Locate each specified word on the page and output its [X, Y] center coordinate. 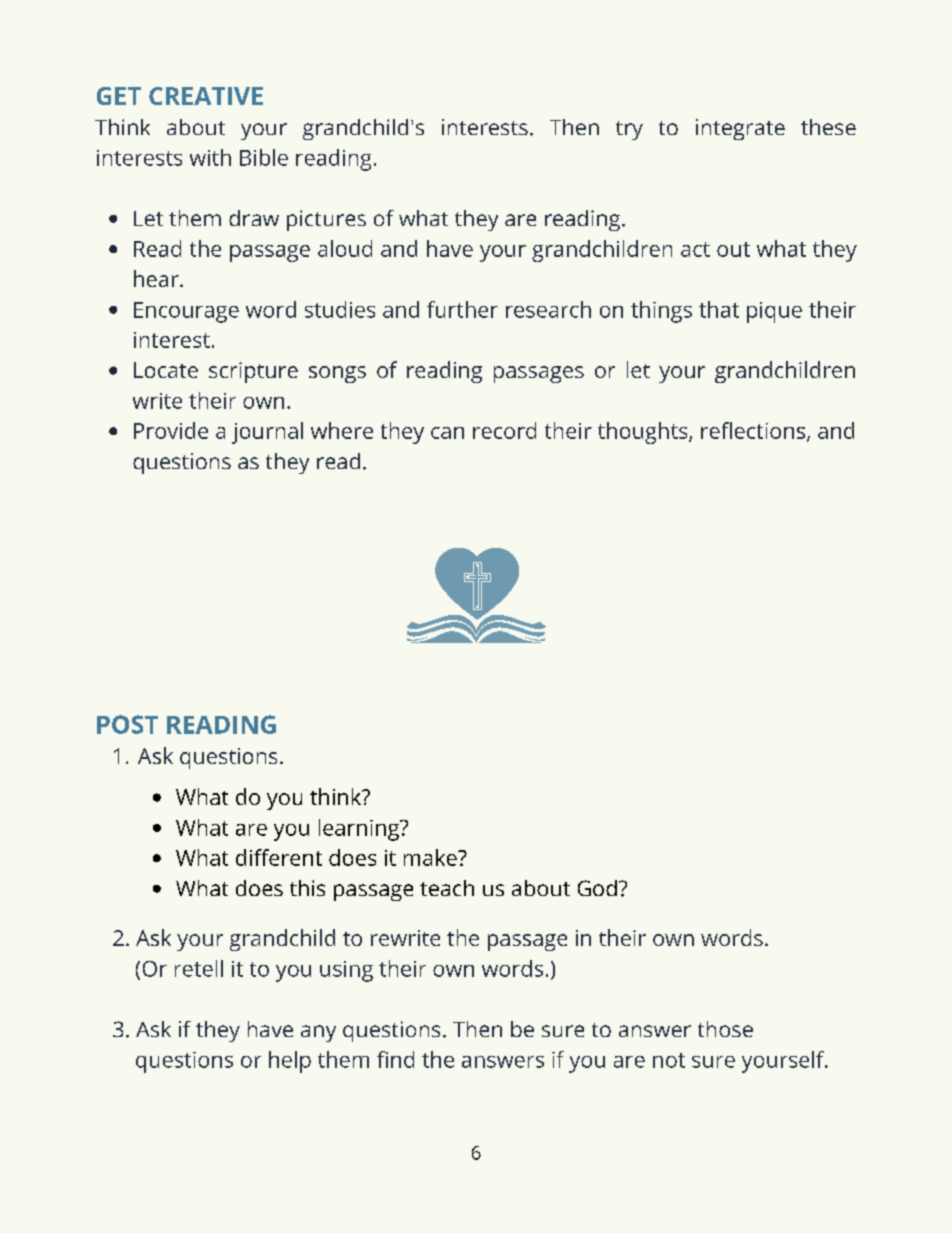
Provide [171, 430]
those [725, 1029]
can [447, 433]
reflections [754, 431]
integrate [740, 129]
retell [199, 968]
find [395, 1059]
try [629, 130]
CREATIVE [206, 96]
